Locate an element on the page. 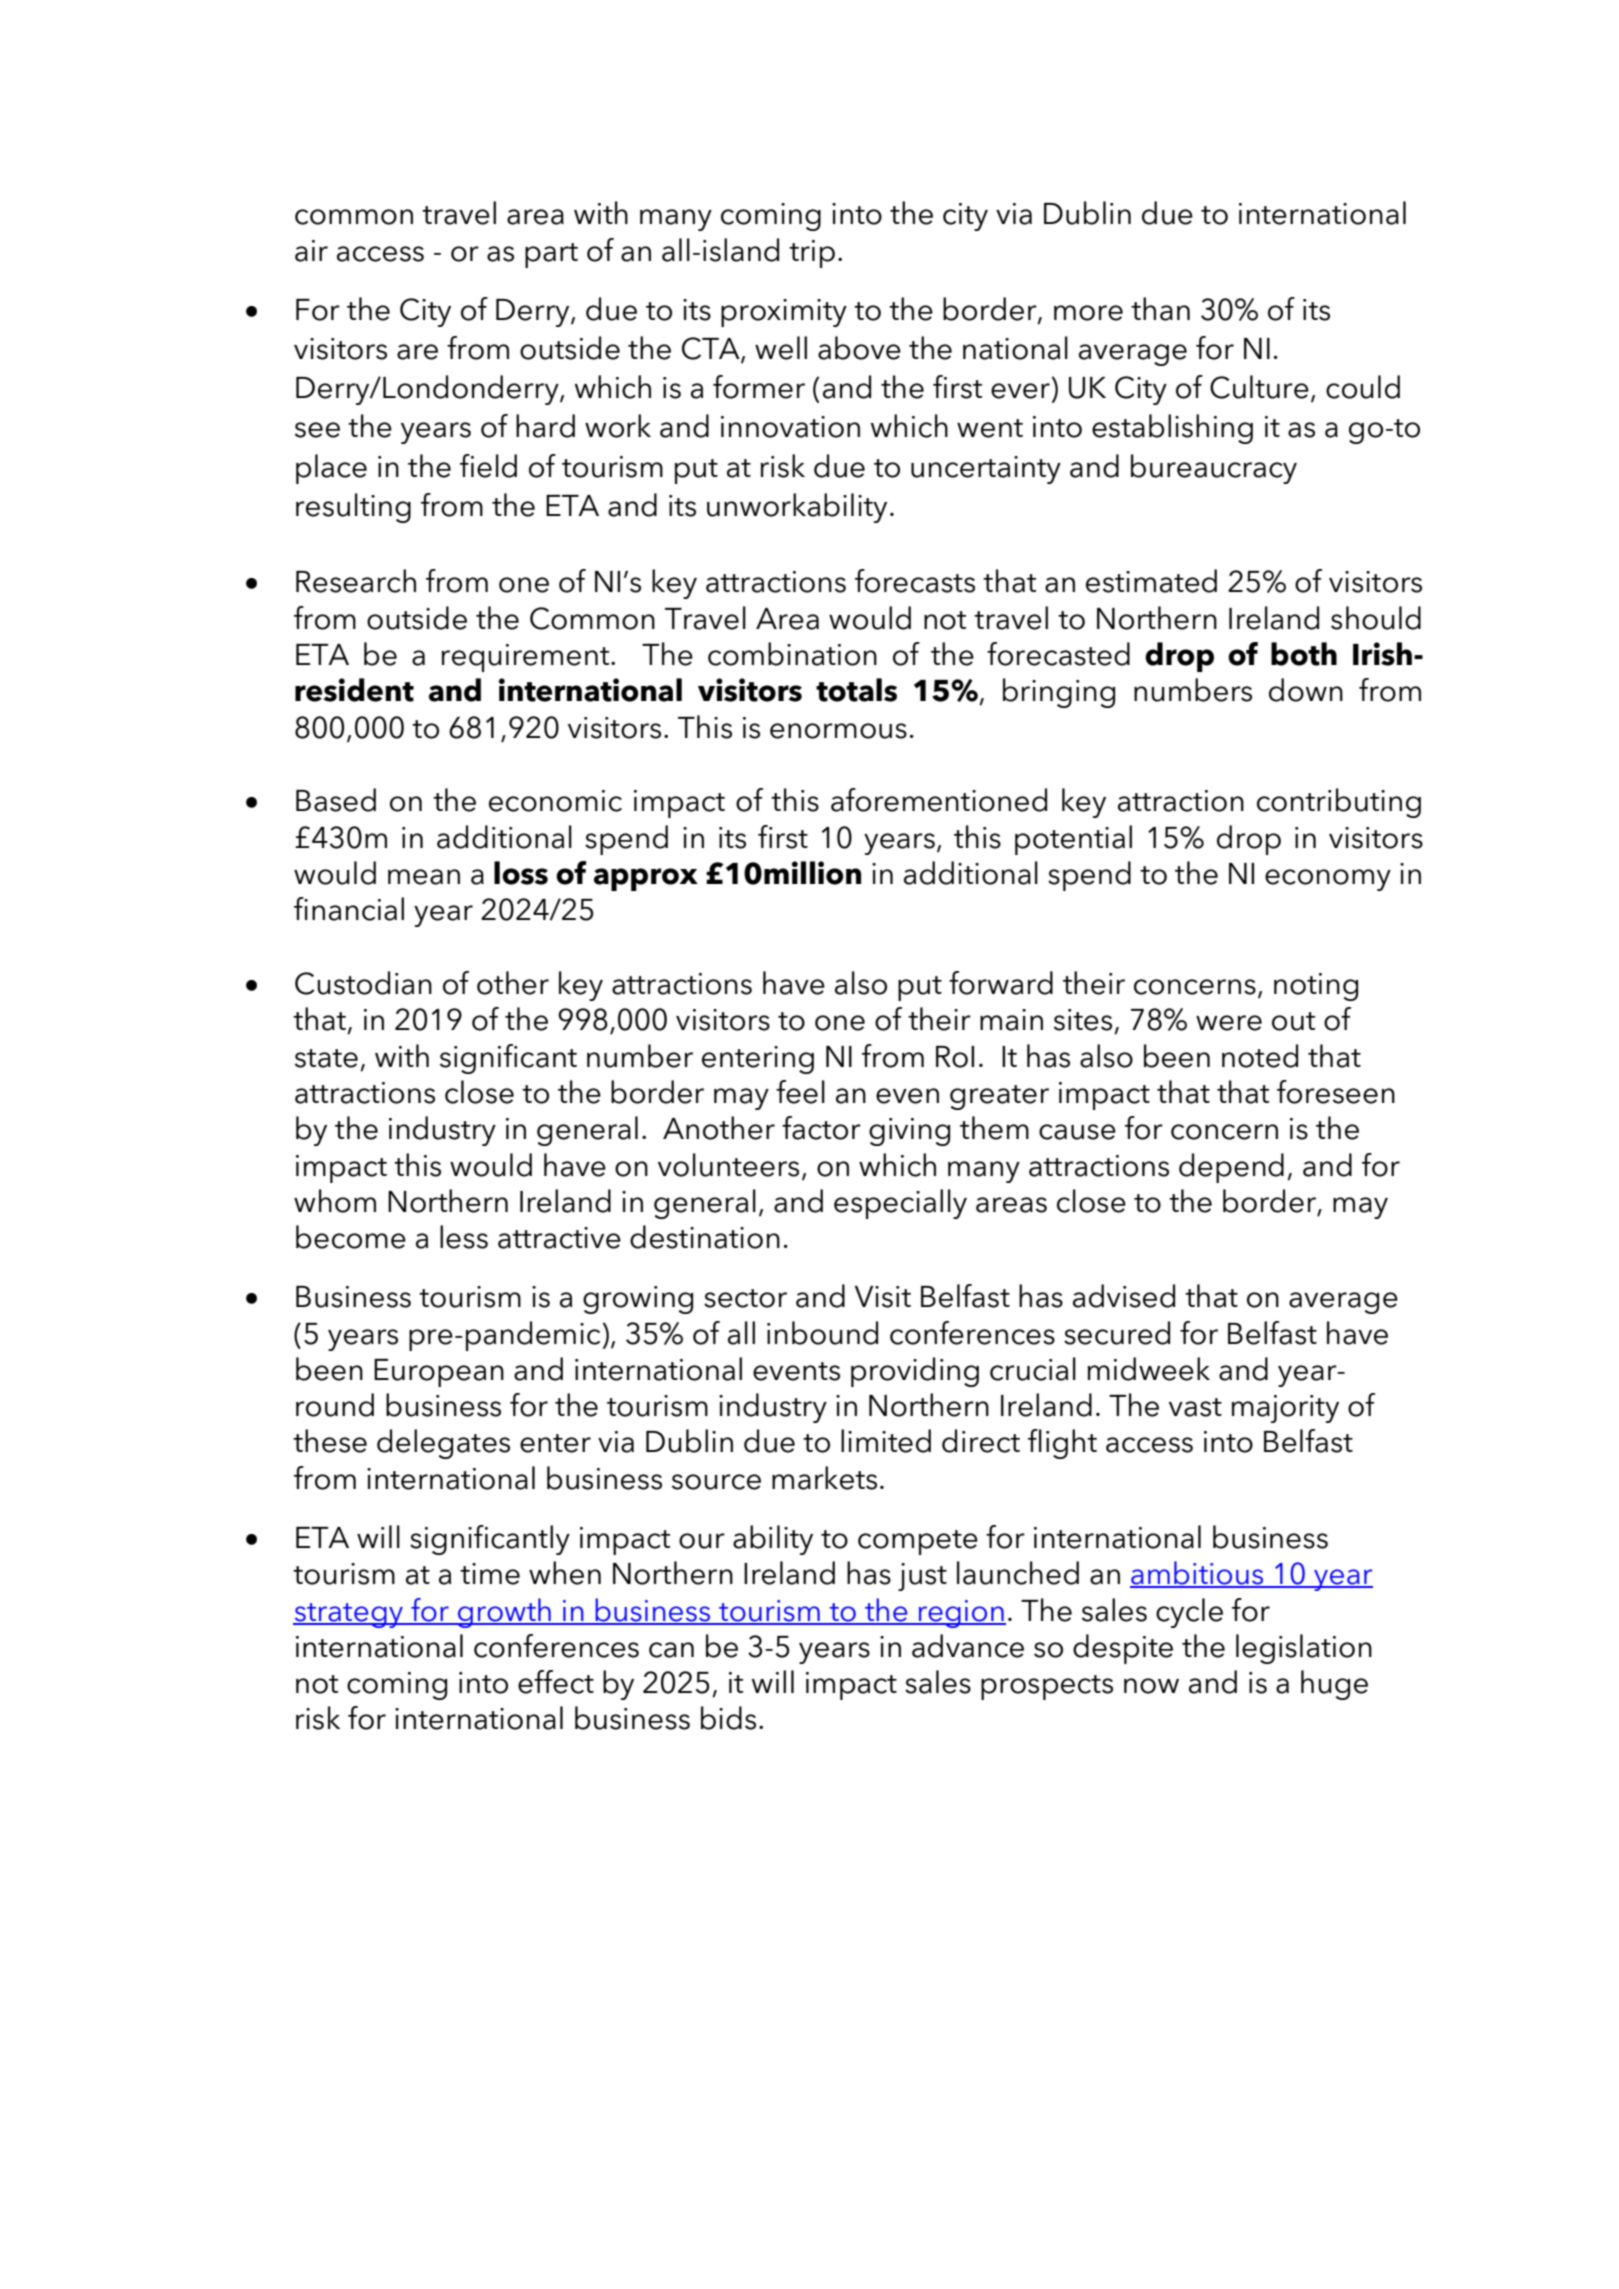 The height and width of the image is (2289, 1619). part is located at coordinates (551, 255).
